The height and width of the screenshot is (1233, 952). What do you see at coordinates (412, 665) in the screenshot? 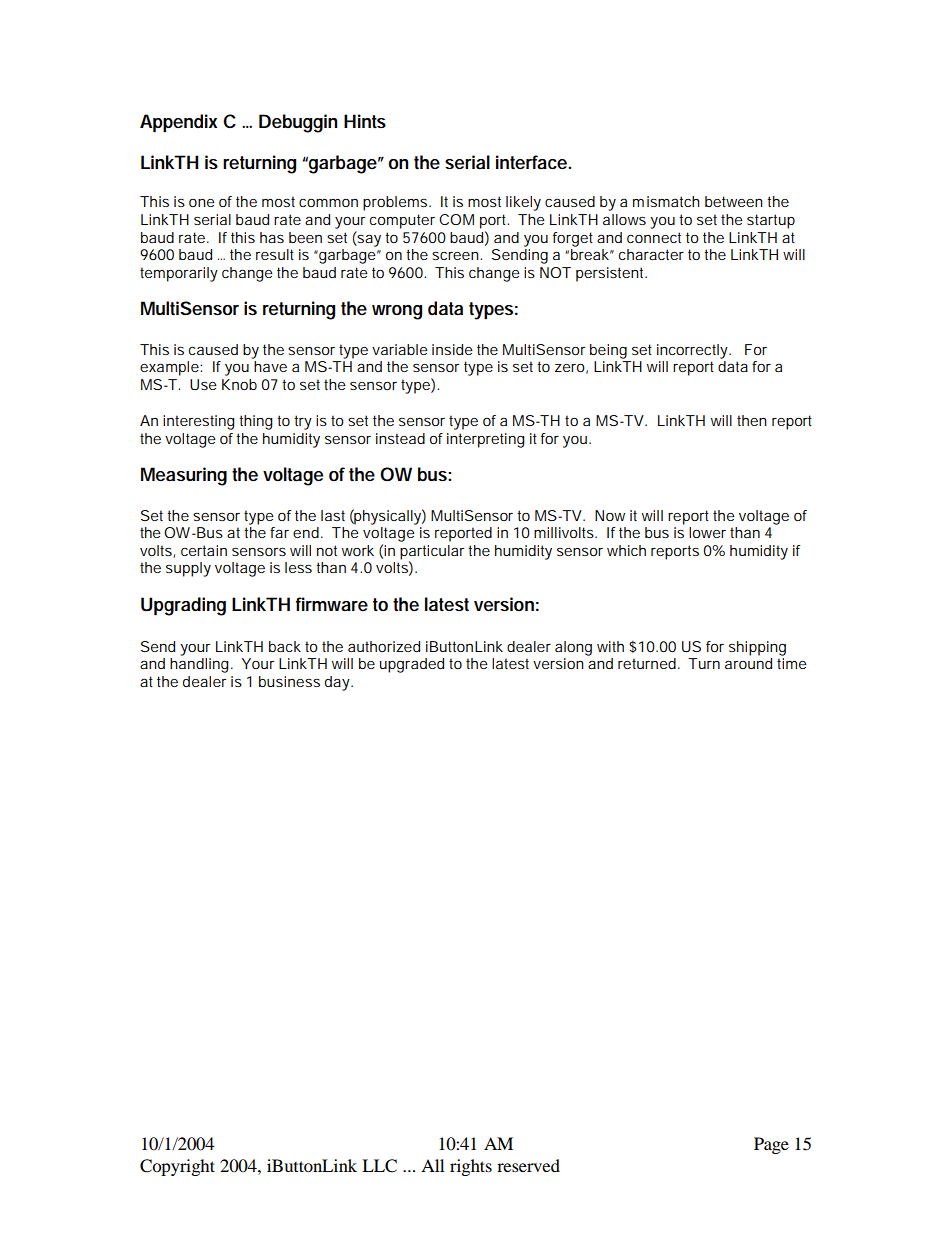
I see `upgraded` at bounding box center [412, 665].
